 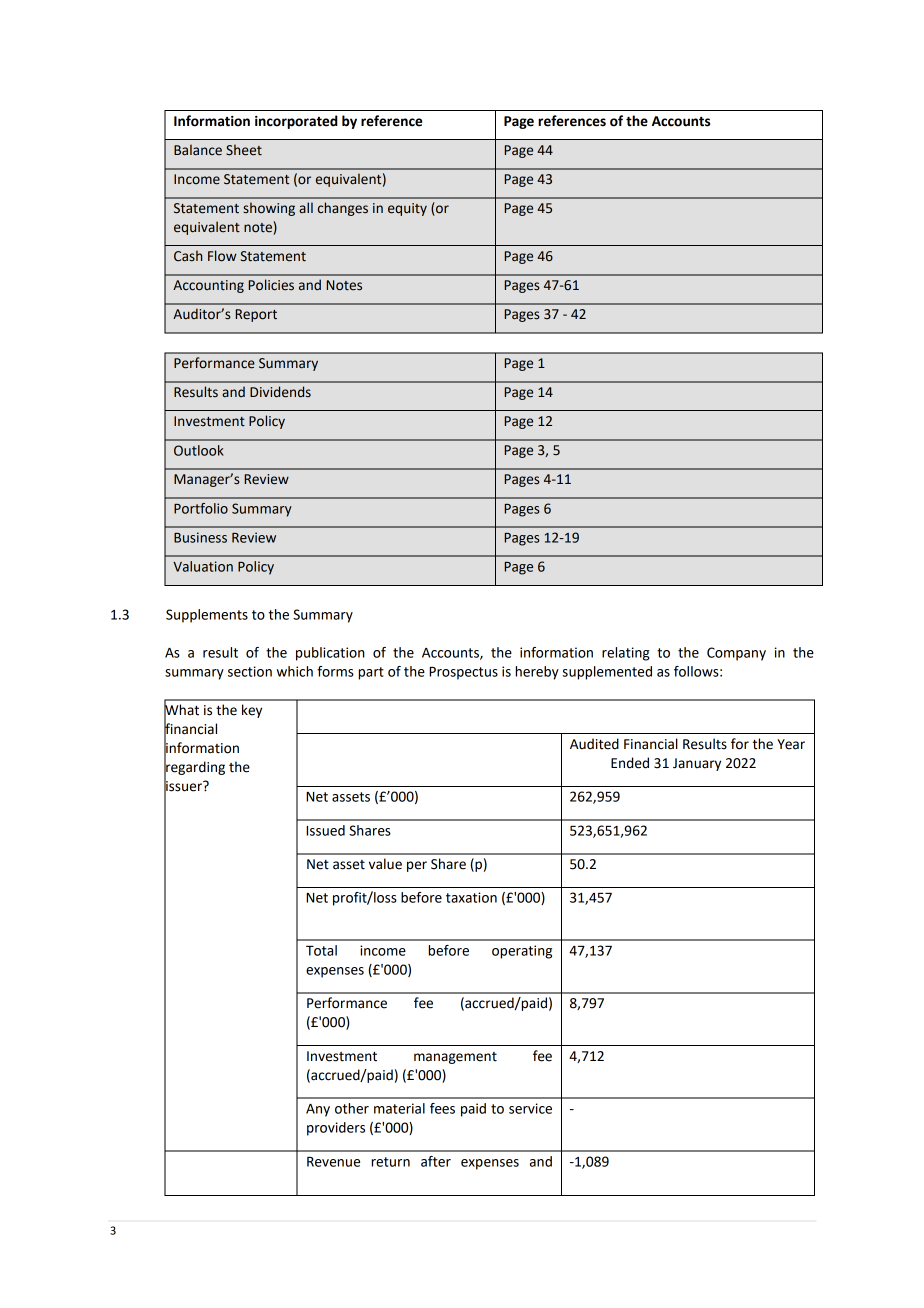 I want to click on providers, so click(x=336, y=1129).
